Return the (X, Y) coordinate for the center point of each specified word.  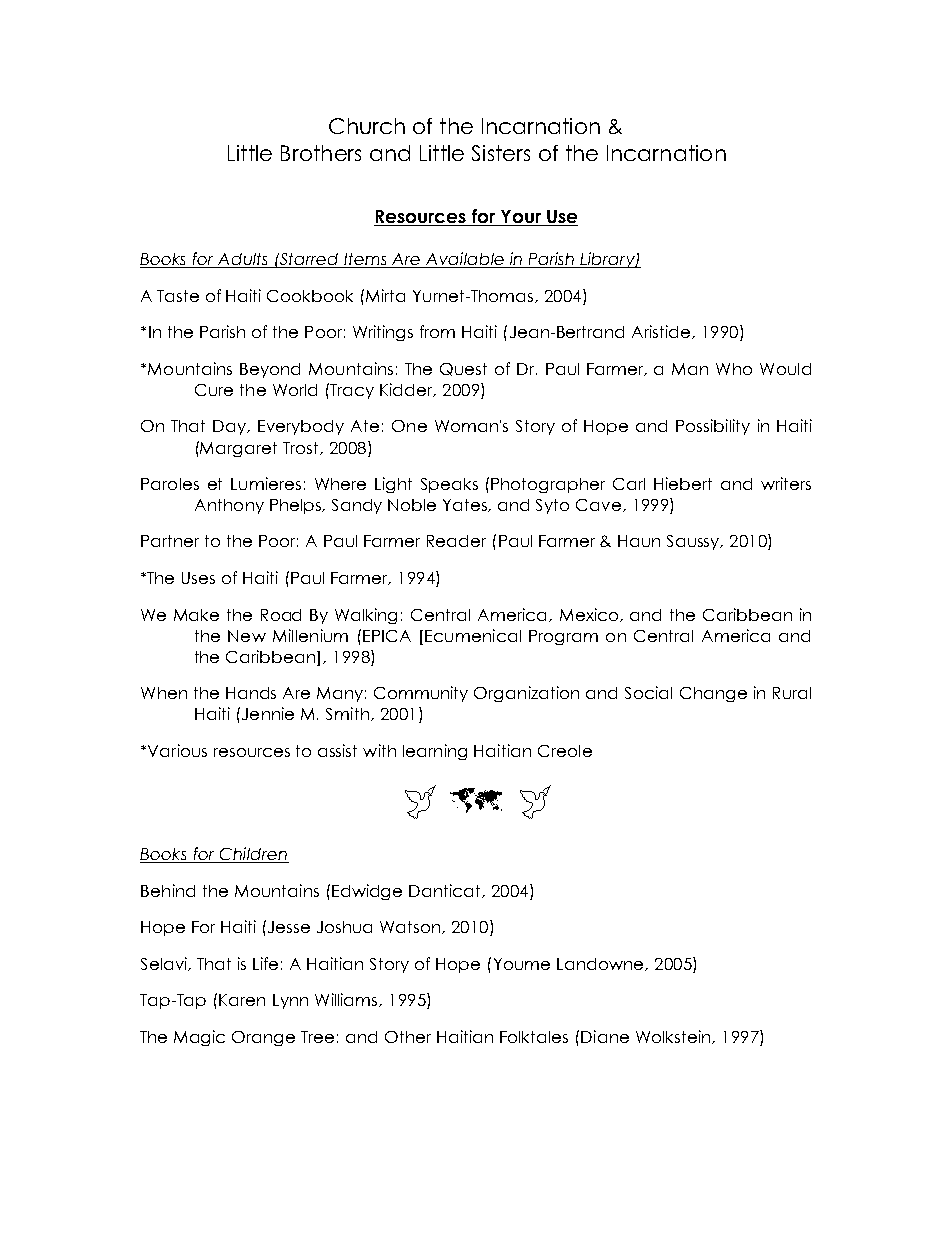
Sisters (501, 153)
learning (435, 752)
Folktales (534, 1037)
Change (713, 694)
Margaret (238, 449)
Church (367, 126)
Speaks (449, 485)
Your (521, 216)
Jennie (266, 713)
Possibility (713, 427)
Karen (242, 1000)
